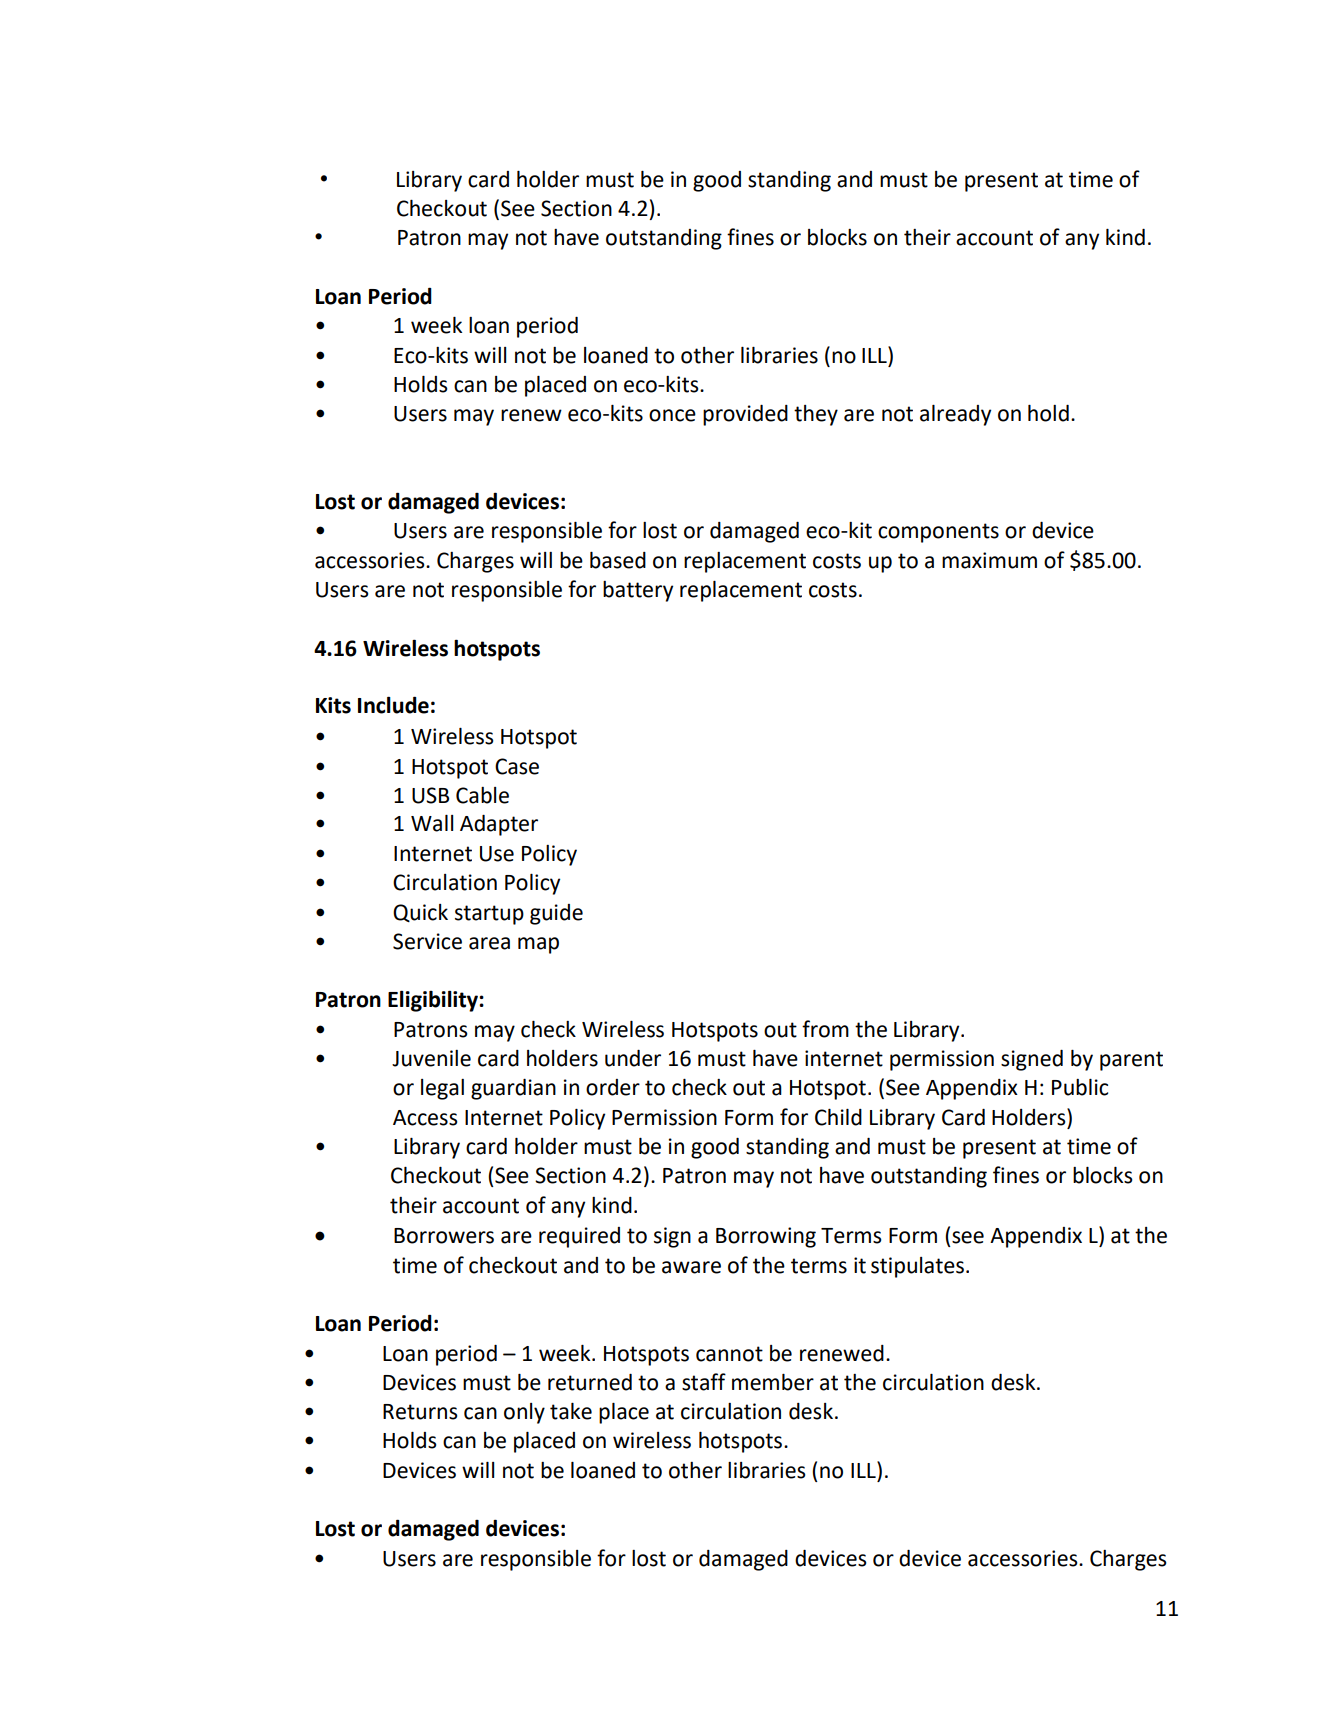  I want to click on Public, so click(1080, 1087).
